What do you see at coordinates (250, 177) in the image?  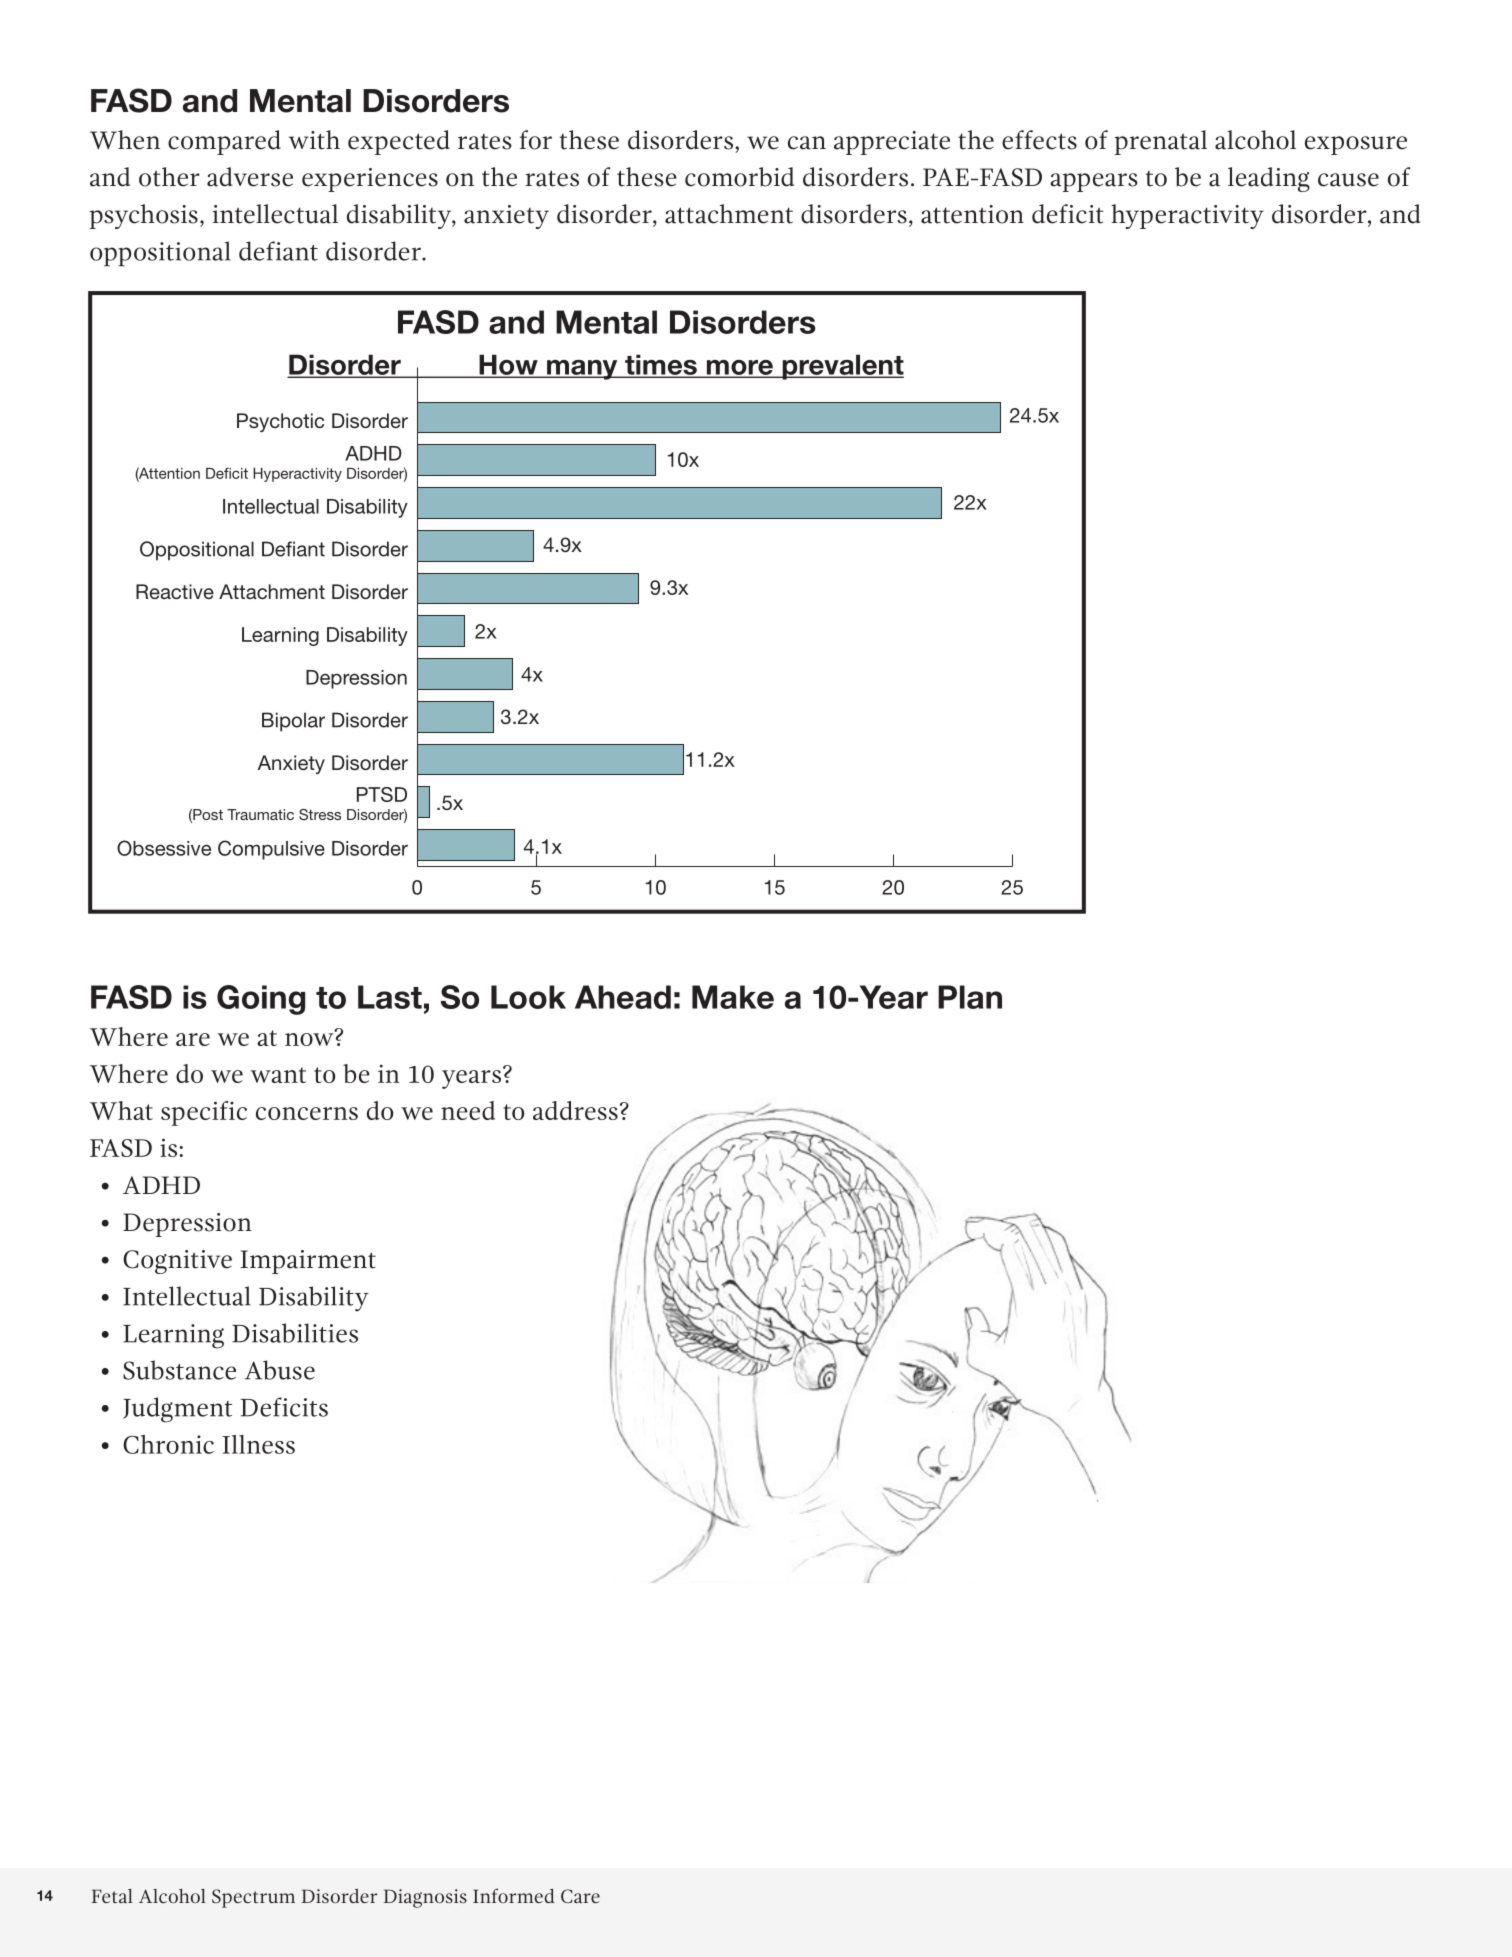 I see `adverse` at bounding box center [250, 177].
